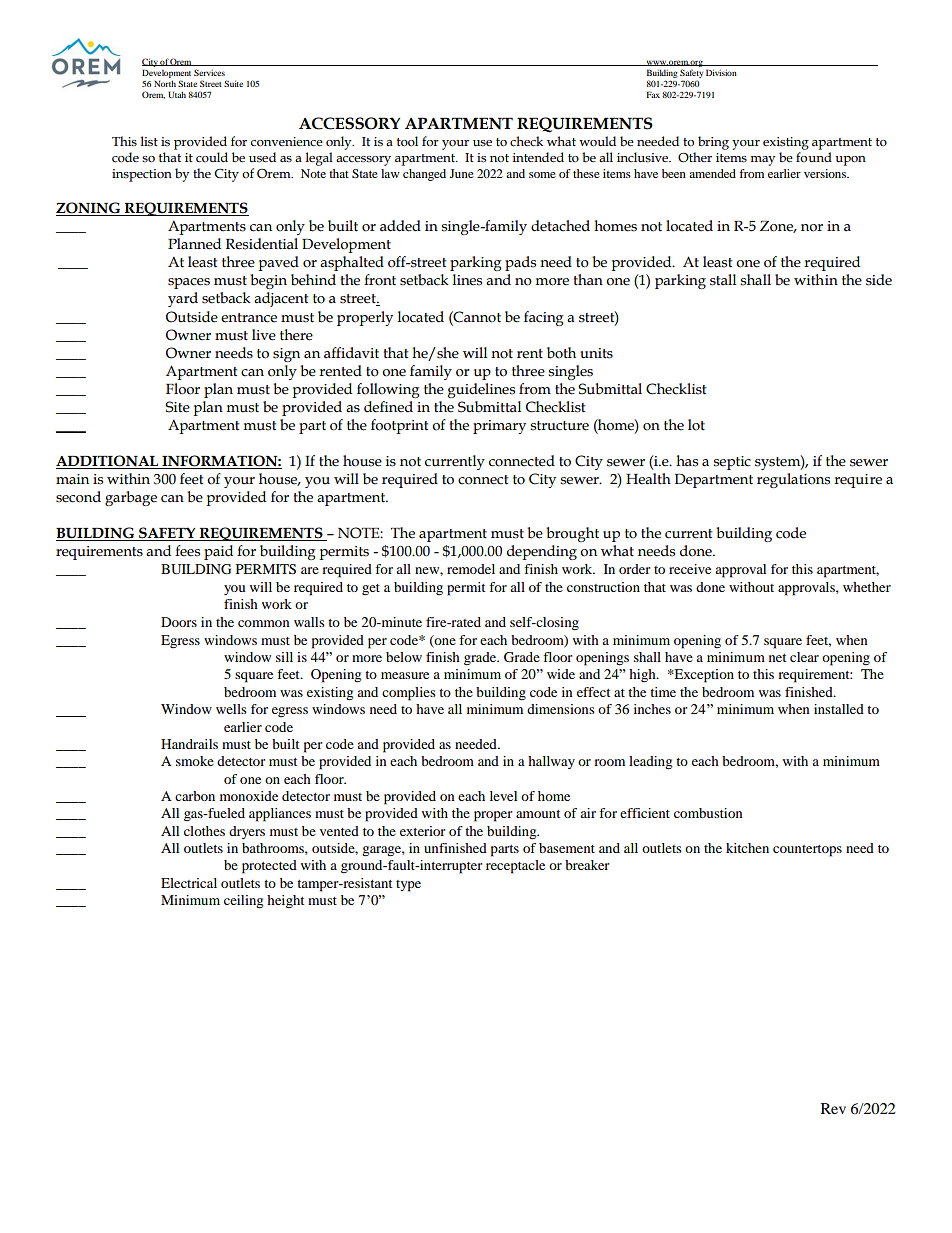  What do you see at coordinates (721, 72) in the document?
I see `Division` at bounding box center [721, 72].
